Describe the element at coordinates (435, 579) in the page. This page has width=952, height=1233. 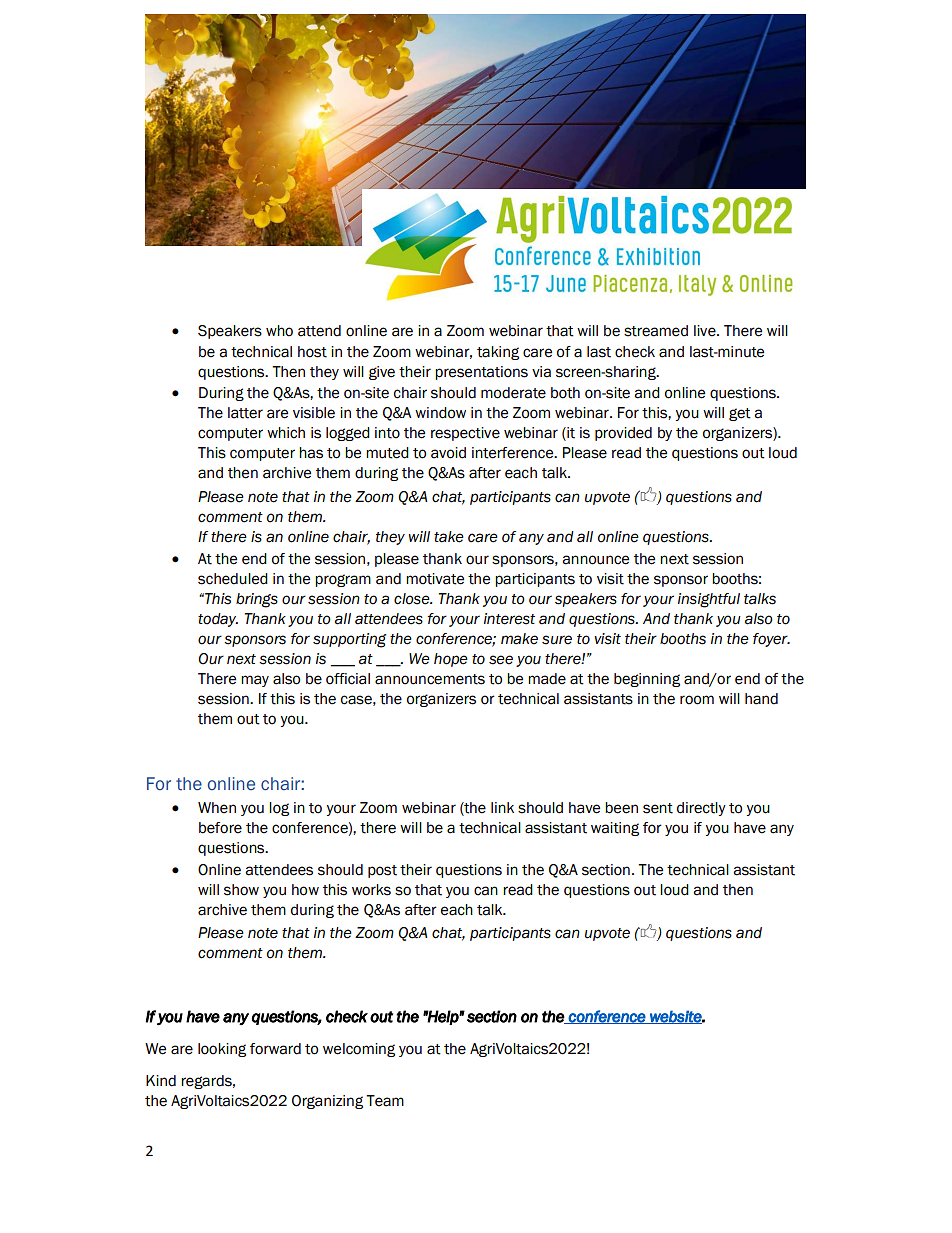
I see `motivate` at that location.
